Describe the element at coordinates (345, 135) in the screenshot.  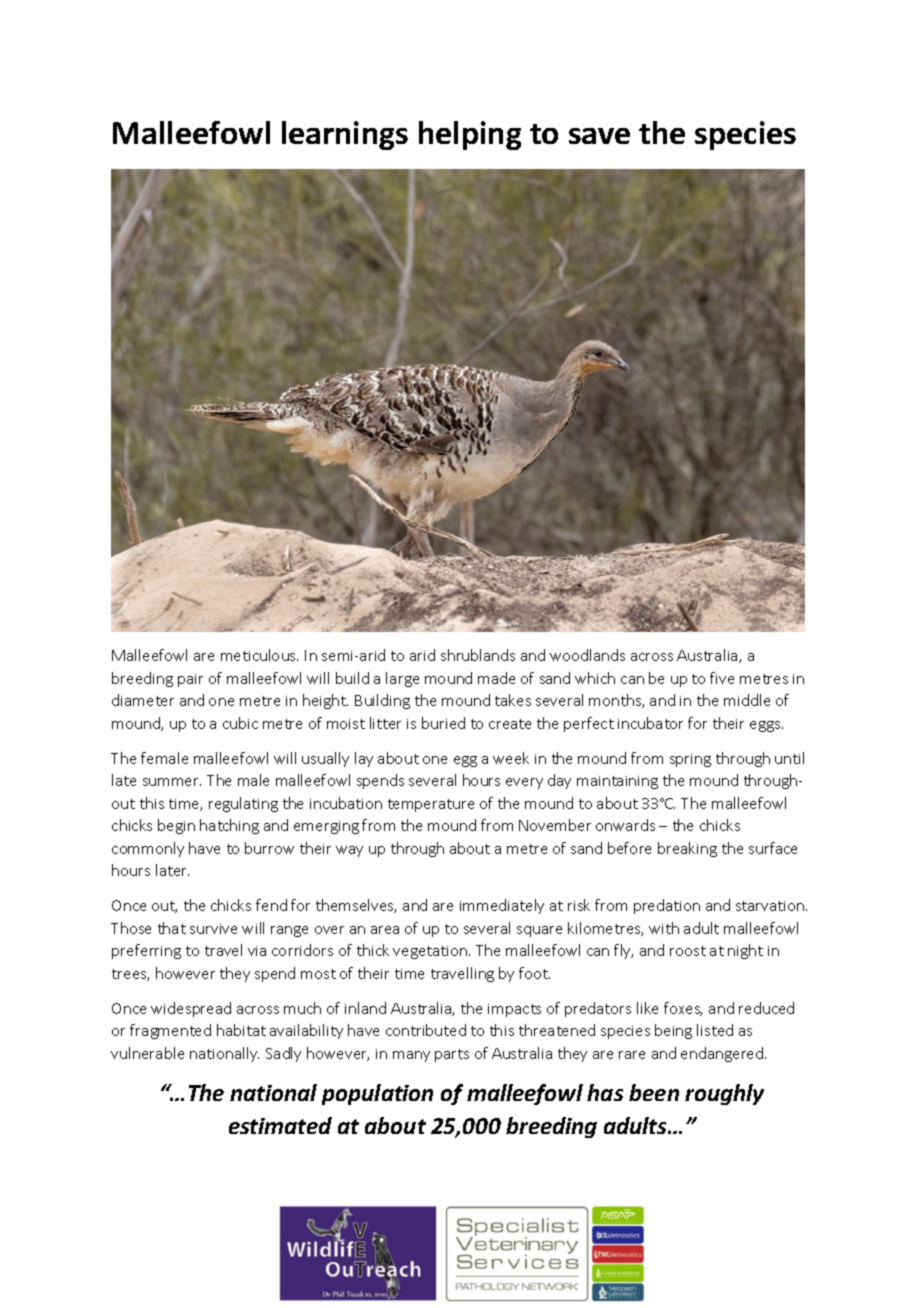
I see `learnings` at that location.
